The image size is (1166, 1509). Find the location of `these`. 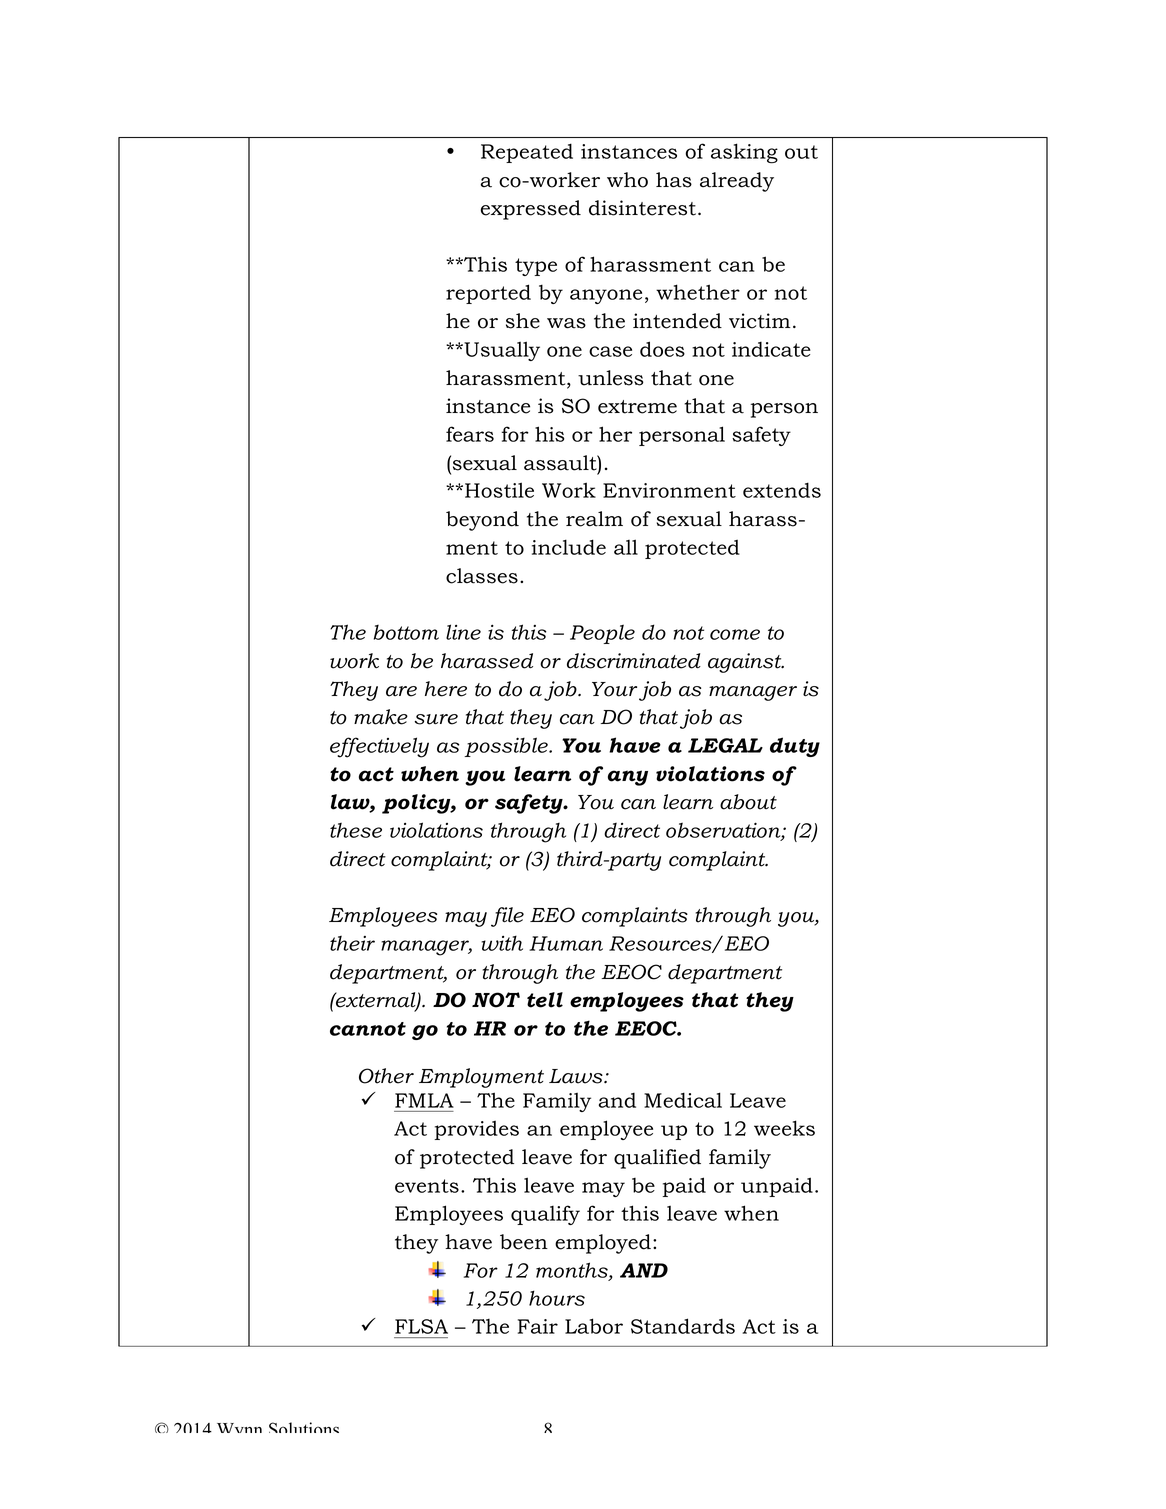

these is located at coordinates (356, 830).
